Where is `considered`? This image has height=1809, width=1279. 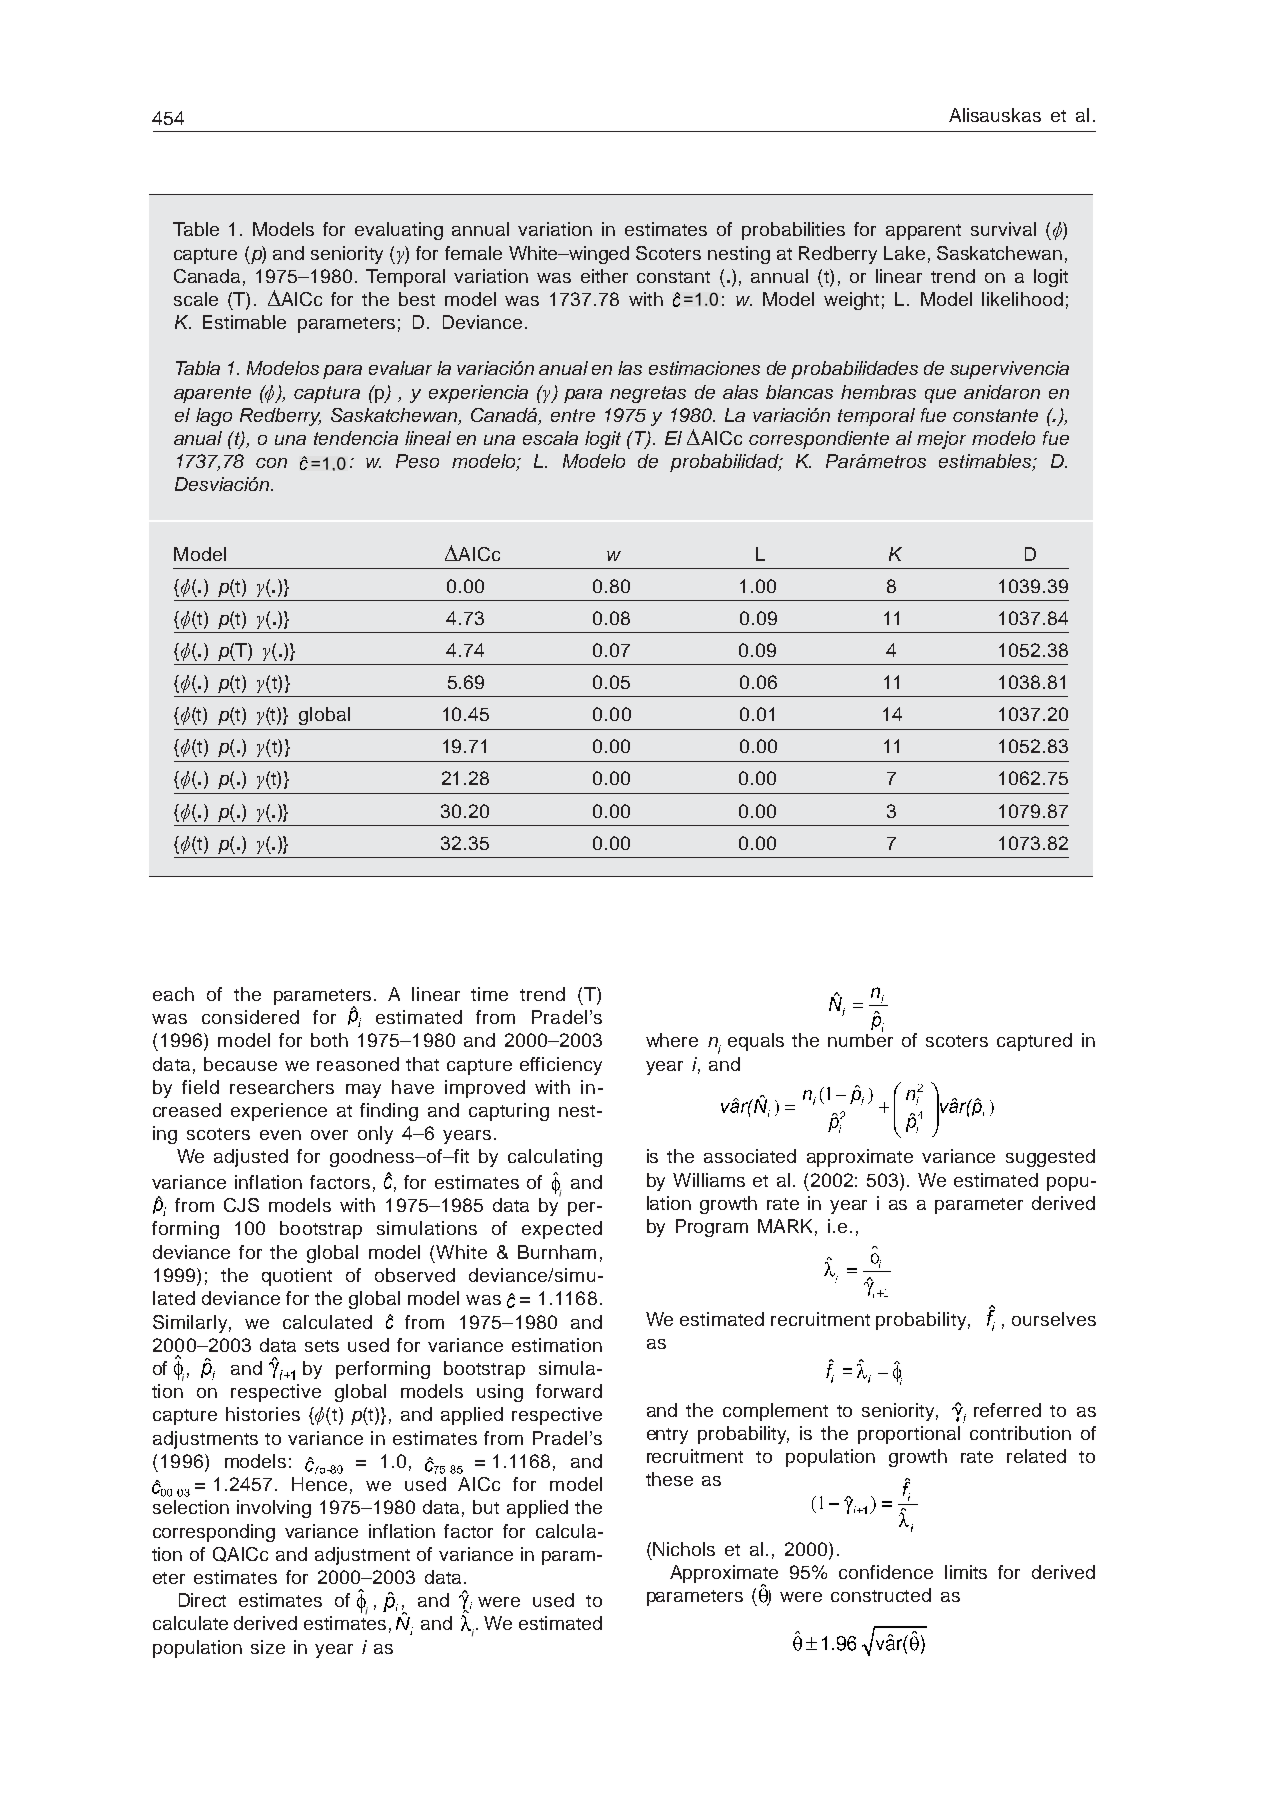 considered is located at coordinates (250, 1017).
